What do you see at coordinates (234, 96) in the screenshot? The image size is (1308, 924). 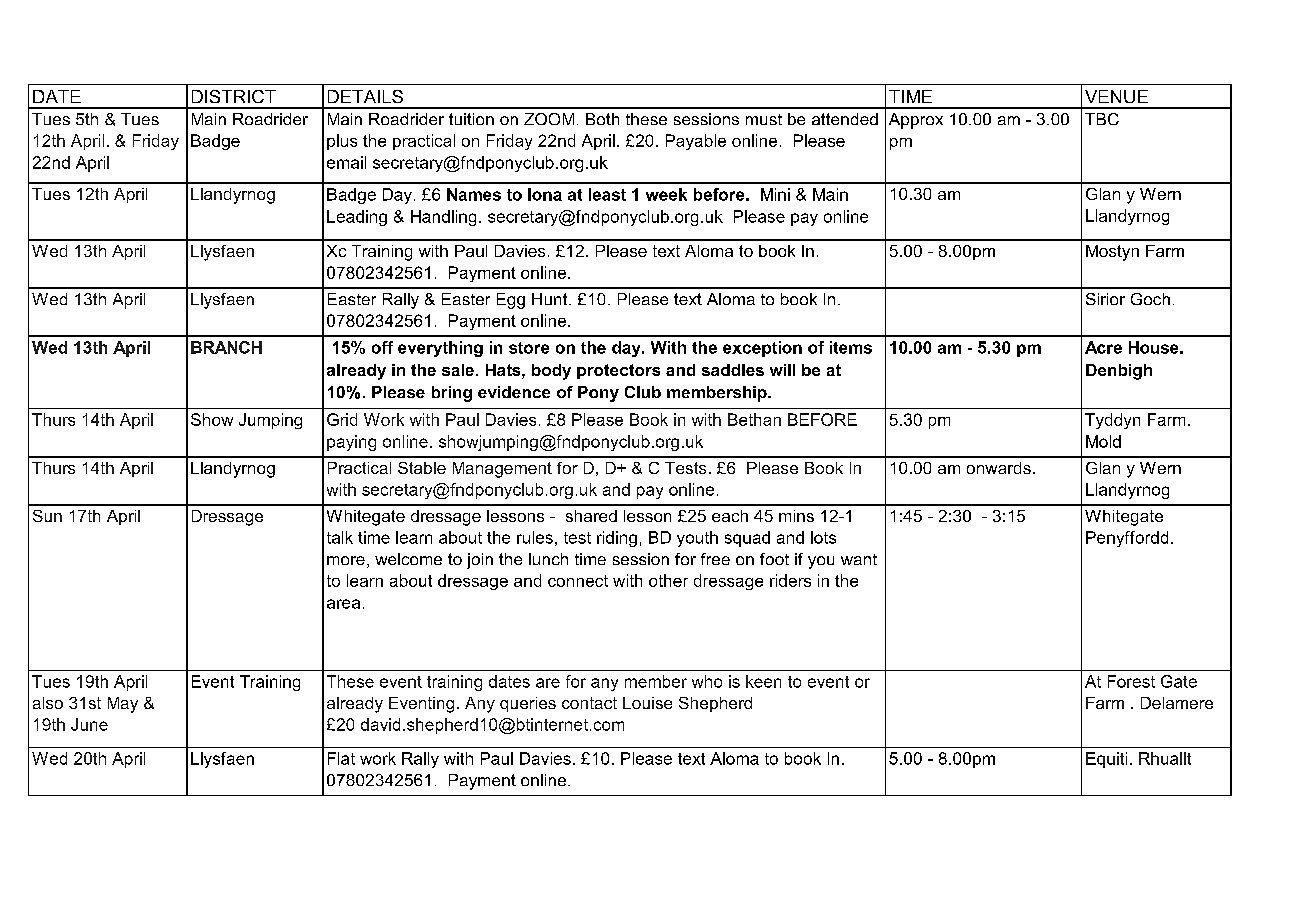 I see `DISTRICT` at bounding box center [234, 96].
